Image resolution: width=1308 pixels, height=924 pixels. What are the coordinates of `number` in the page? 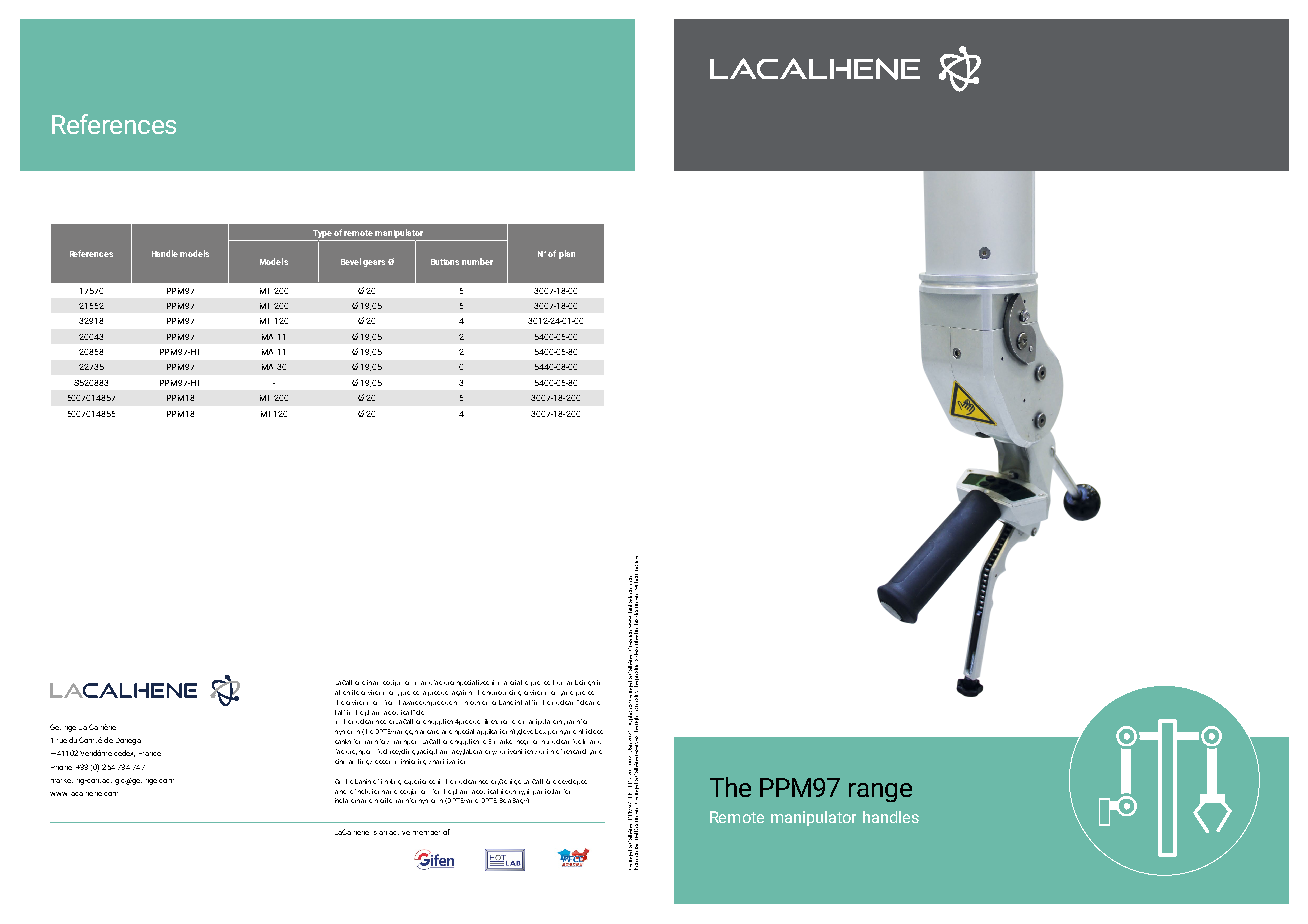 It's located at (477, 261).
